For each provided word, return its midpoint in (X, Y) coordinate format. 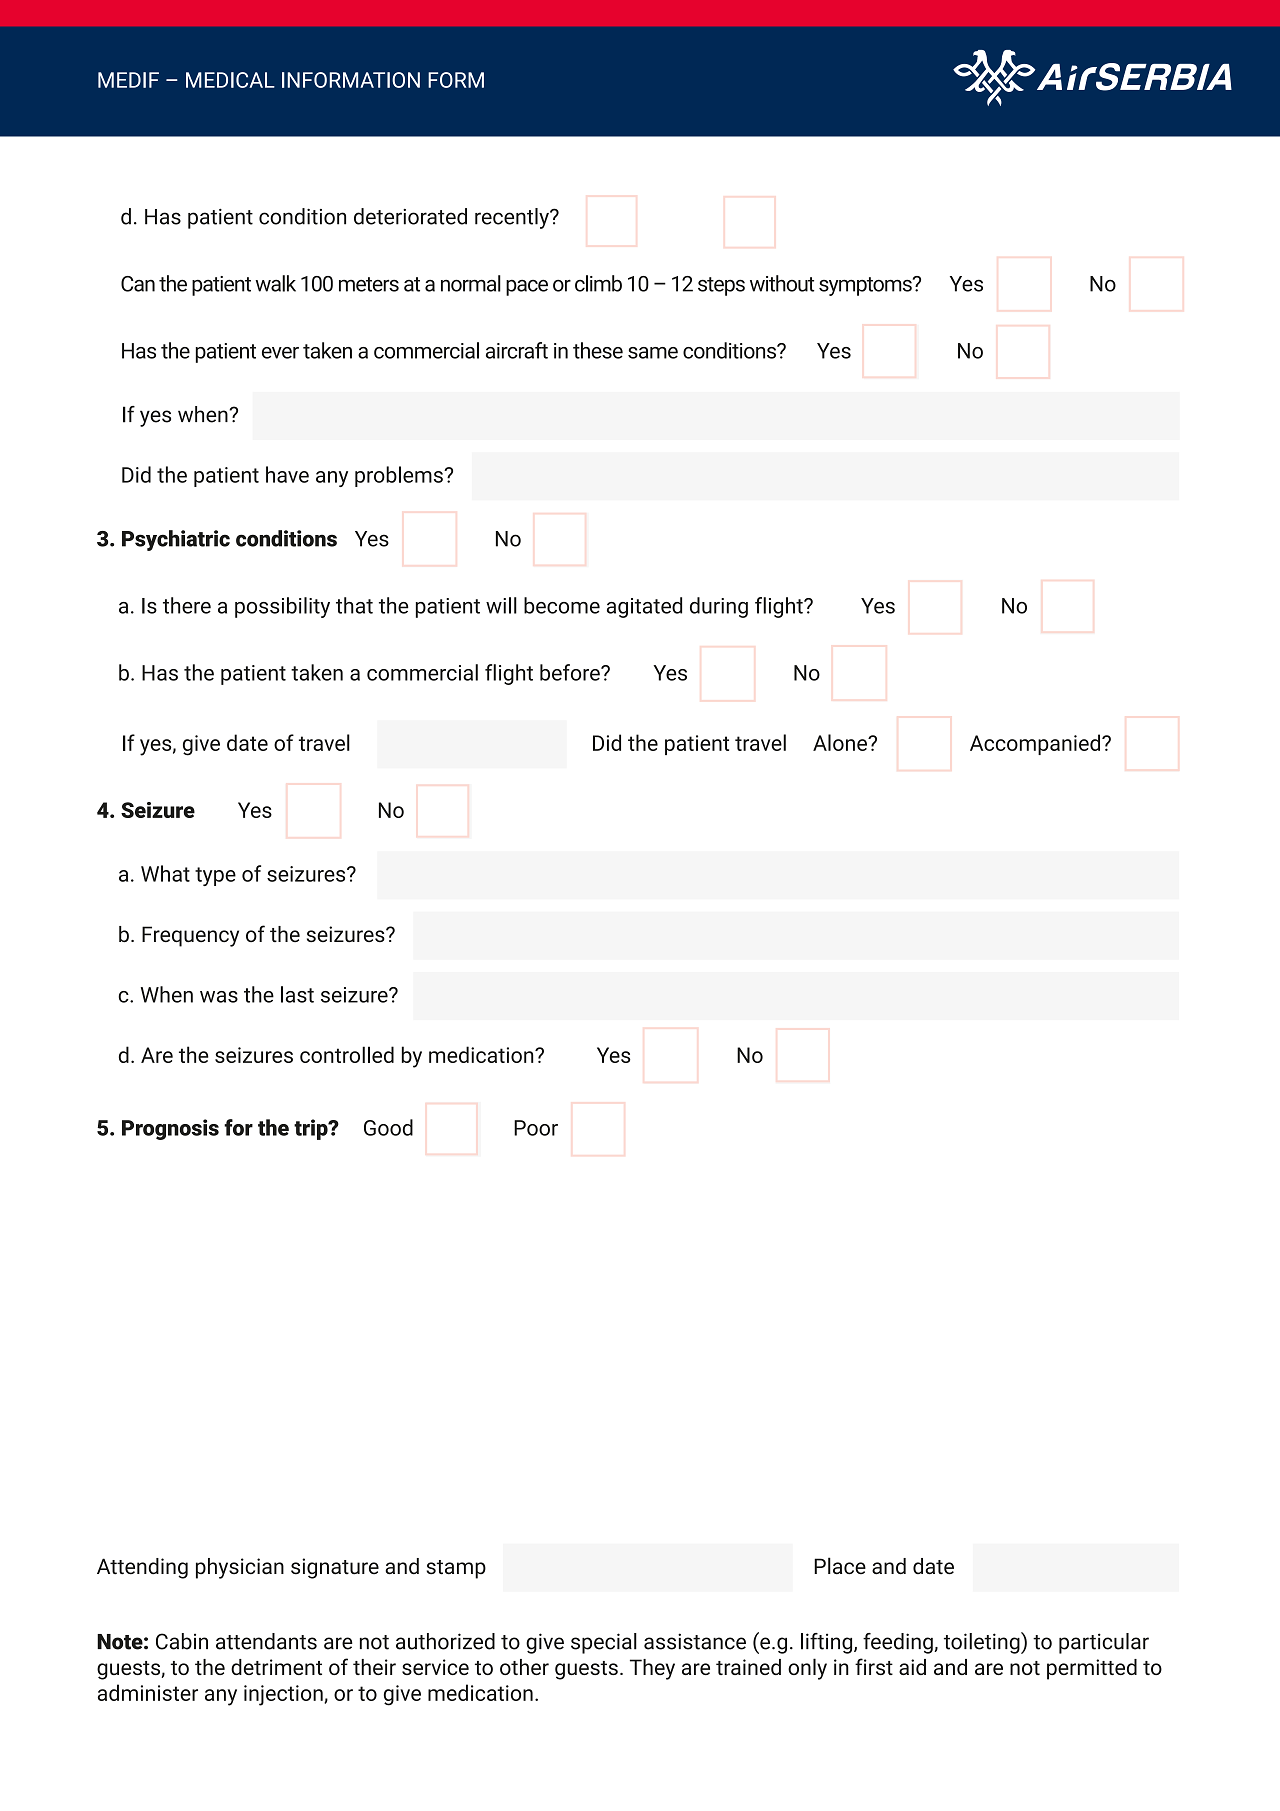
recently (513, 218)
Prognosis (170, 1129)
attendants (266, 1641)
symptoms (866, 286)
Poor (536, 1128)
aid (912, 1667)
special (604, 1643)
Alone (841, 742)
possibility (282, 607)
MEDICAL (230, 80)
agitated (644, 607)
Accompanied (1035, 744)
